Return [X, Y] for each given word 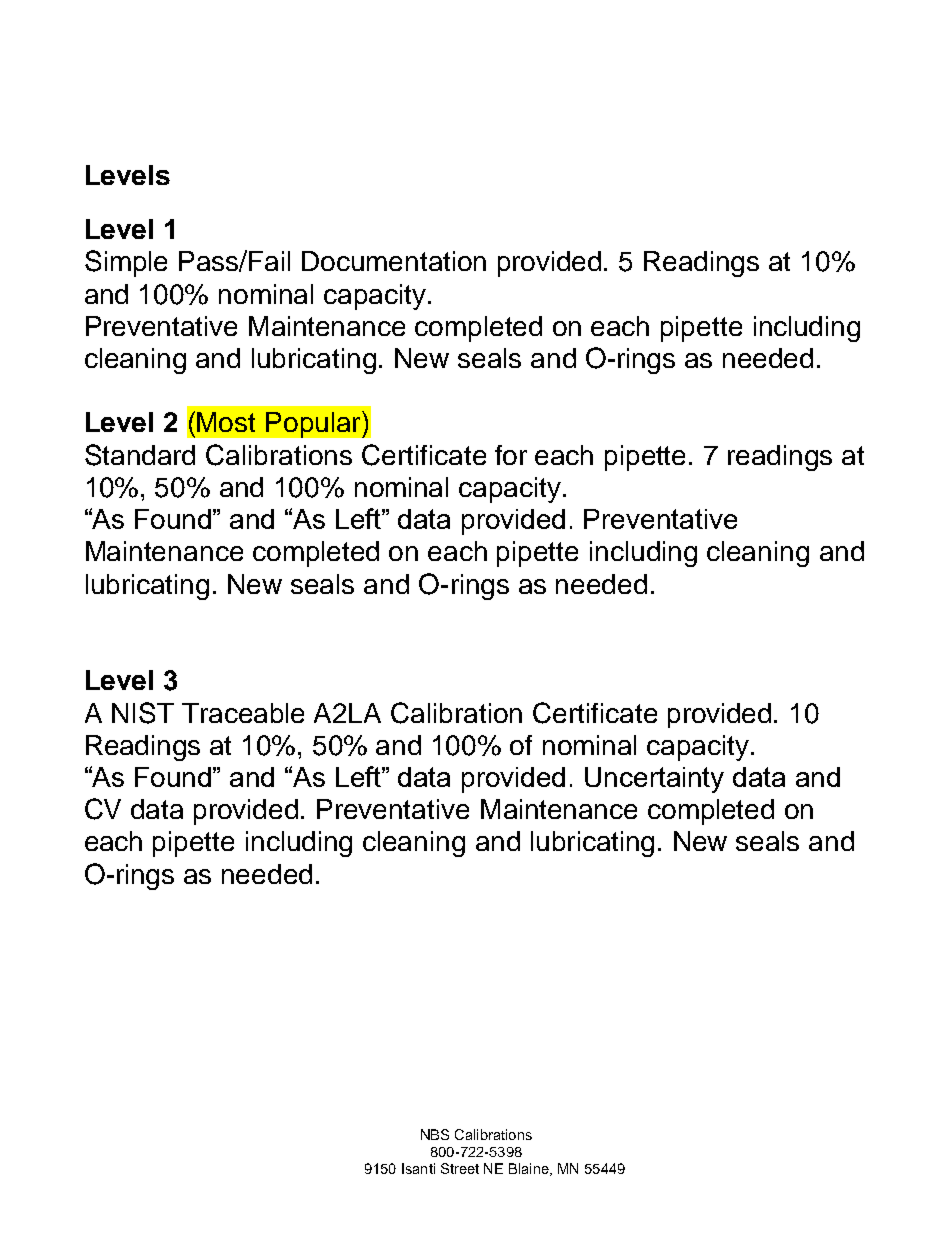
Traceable [243, 713]
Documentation [394, 261]
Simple [126, 263]
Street [460, 1168]
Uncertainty [654, 780]
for [511, 455]
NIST [143, 713]
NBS [435, 1134]
